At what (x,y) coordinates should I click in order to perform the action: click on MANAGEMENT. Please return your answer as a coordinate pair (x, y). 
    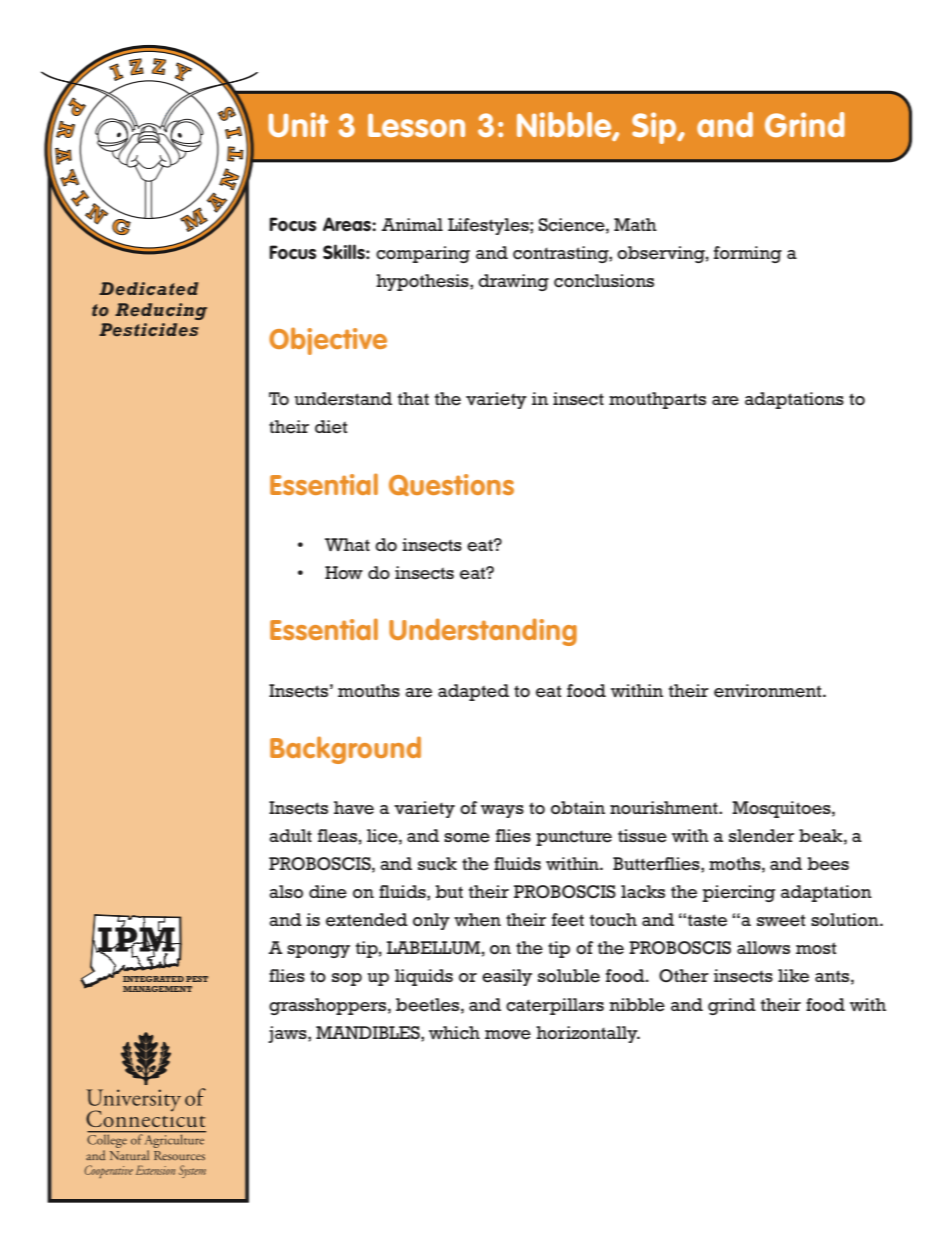
    Looking at the image, I should click on (157, 989).
